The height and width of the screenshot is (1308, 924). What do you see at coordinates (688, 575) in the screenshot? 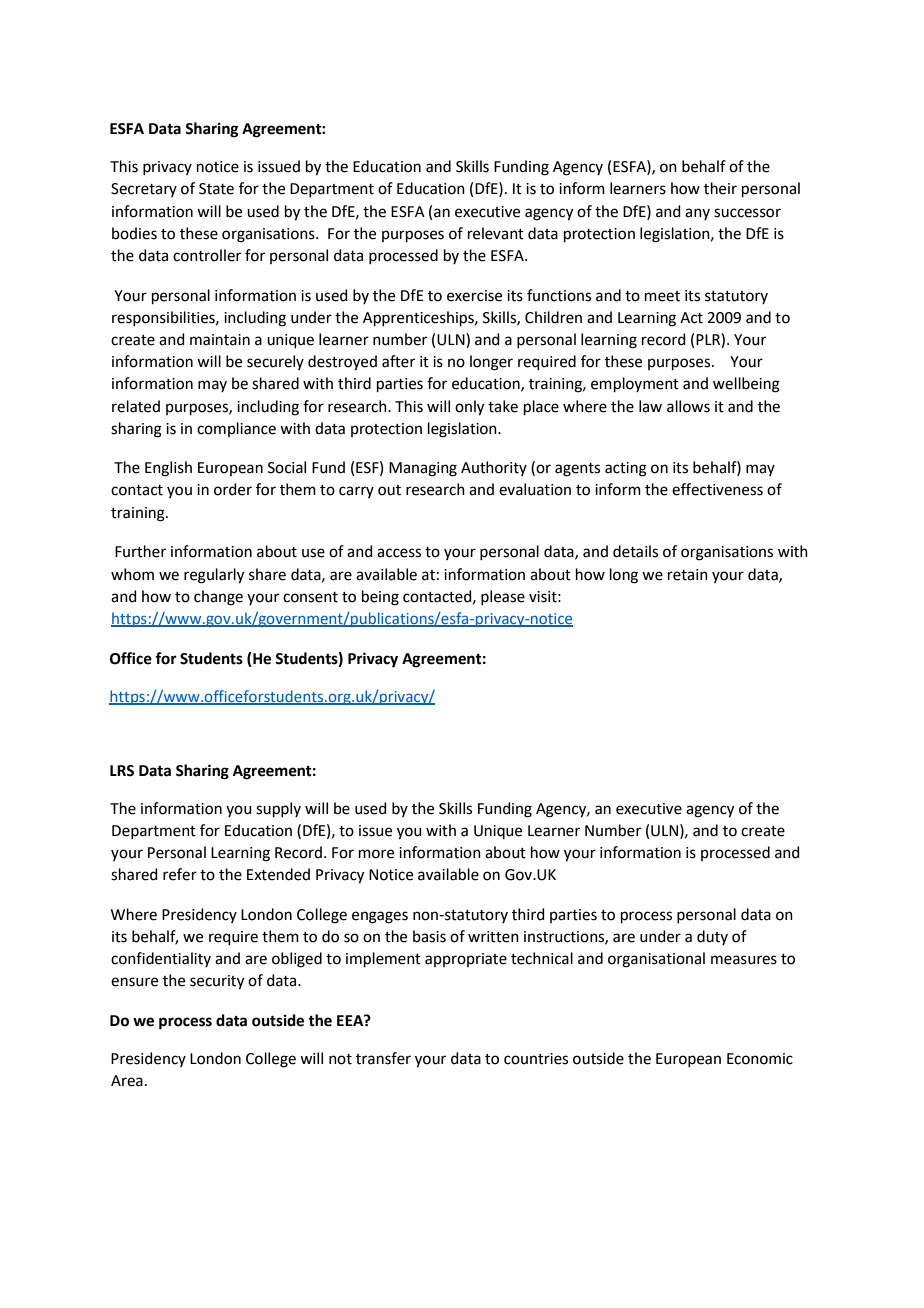
I see `retain` at bounding box center [688, 575].
